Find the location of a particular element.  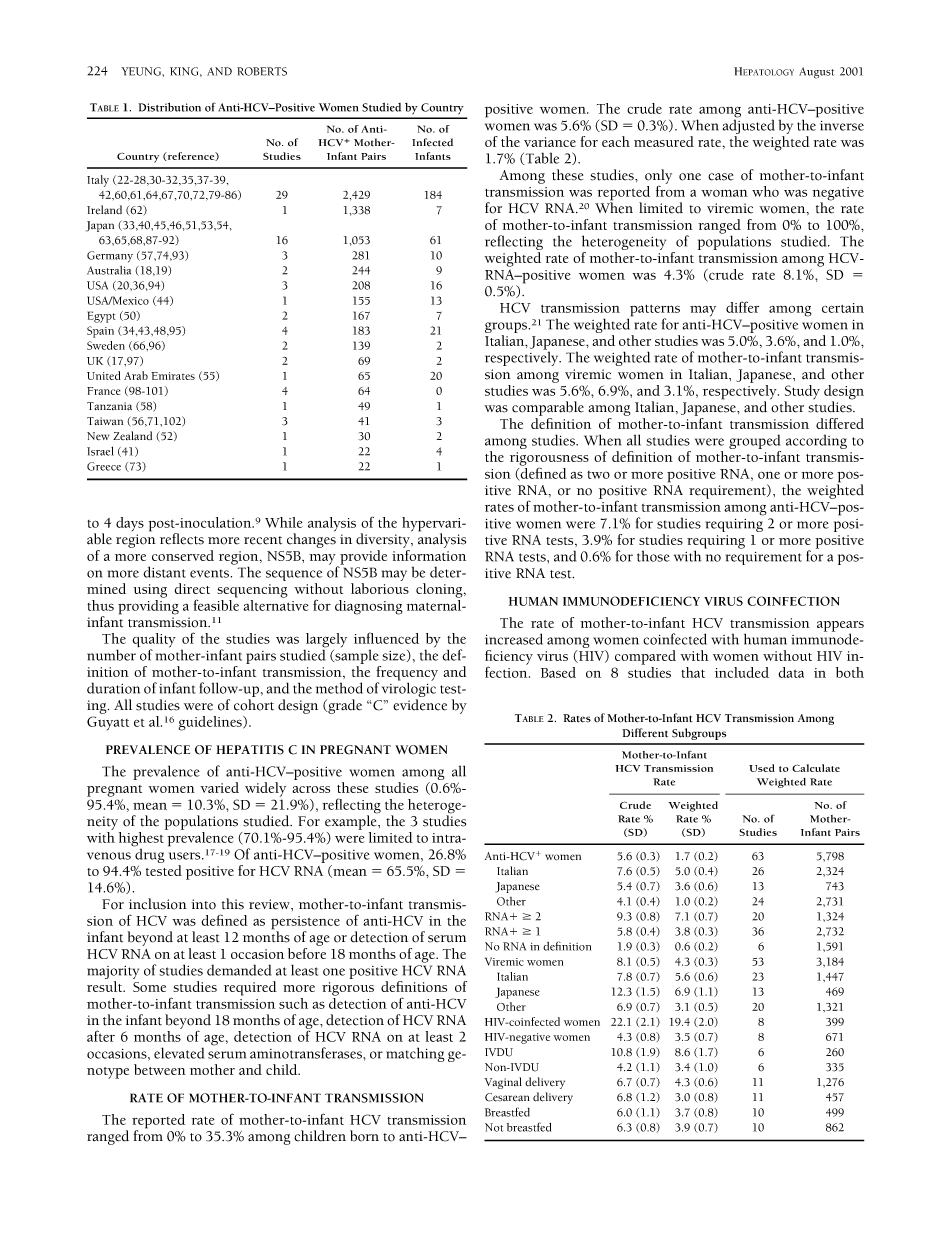

Distribution is located at coordinates (169, 107).
